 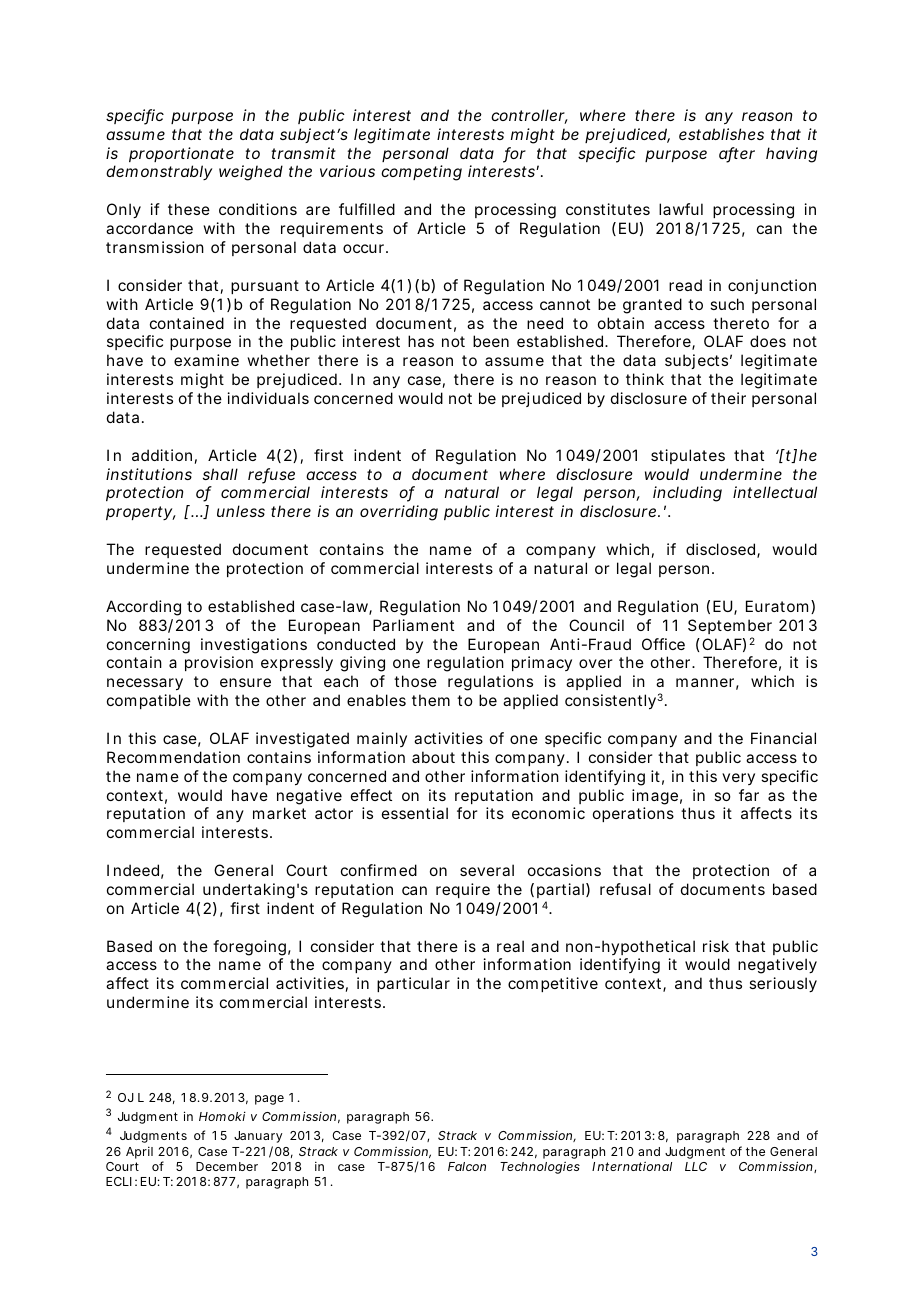 I want to click on provision, so click(x=219, y=663).
